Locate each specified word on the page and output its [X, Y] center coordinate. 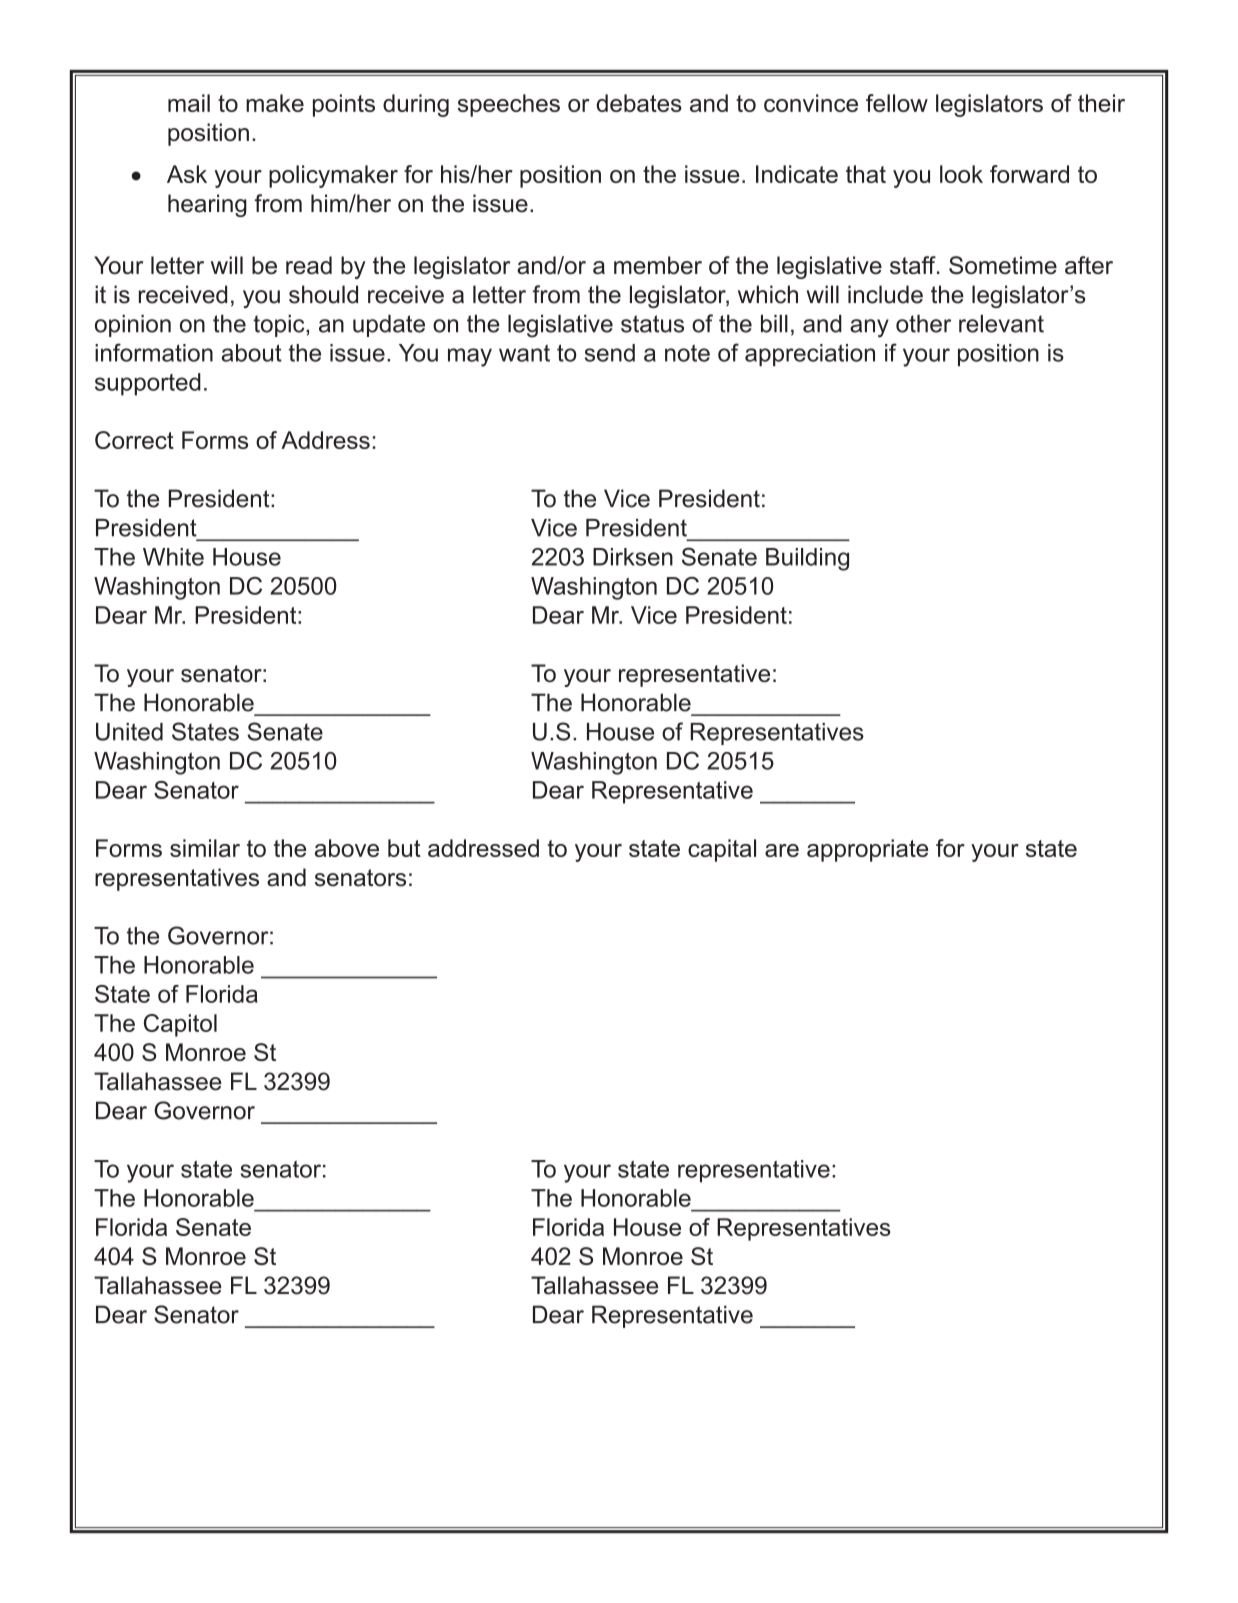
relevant [1001, 324]
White [173, 557]
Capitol [180, 1025]
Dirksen [633, 557]
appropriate [867, 850]
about [252, 353]
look [961, 174]
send [610, 353]
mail [189, 103]
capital [722, 850]
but [404, 848]
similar [205, 848]
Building [807, 559]
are [782, 850]
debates [639, 103]
